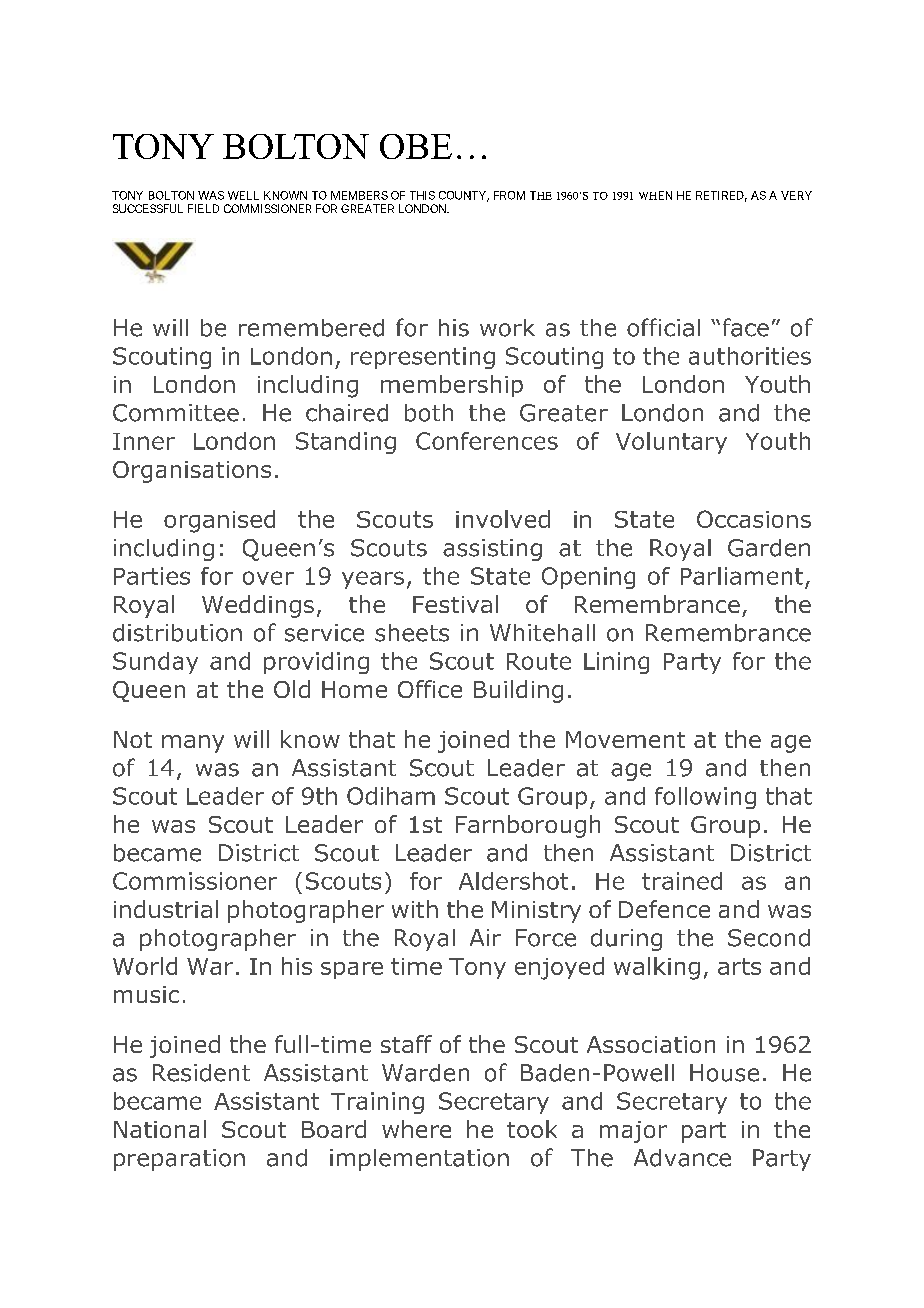 This image has height=1308, width=924. I want to click on FIELD, so click(203, 208).
